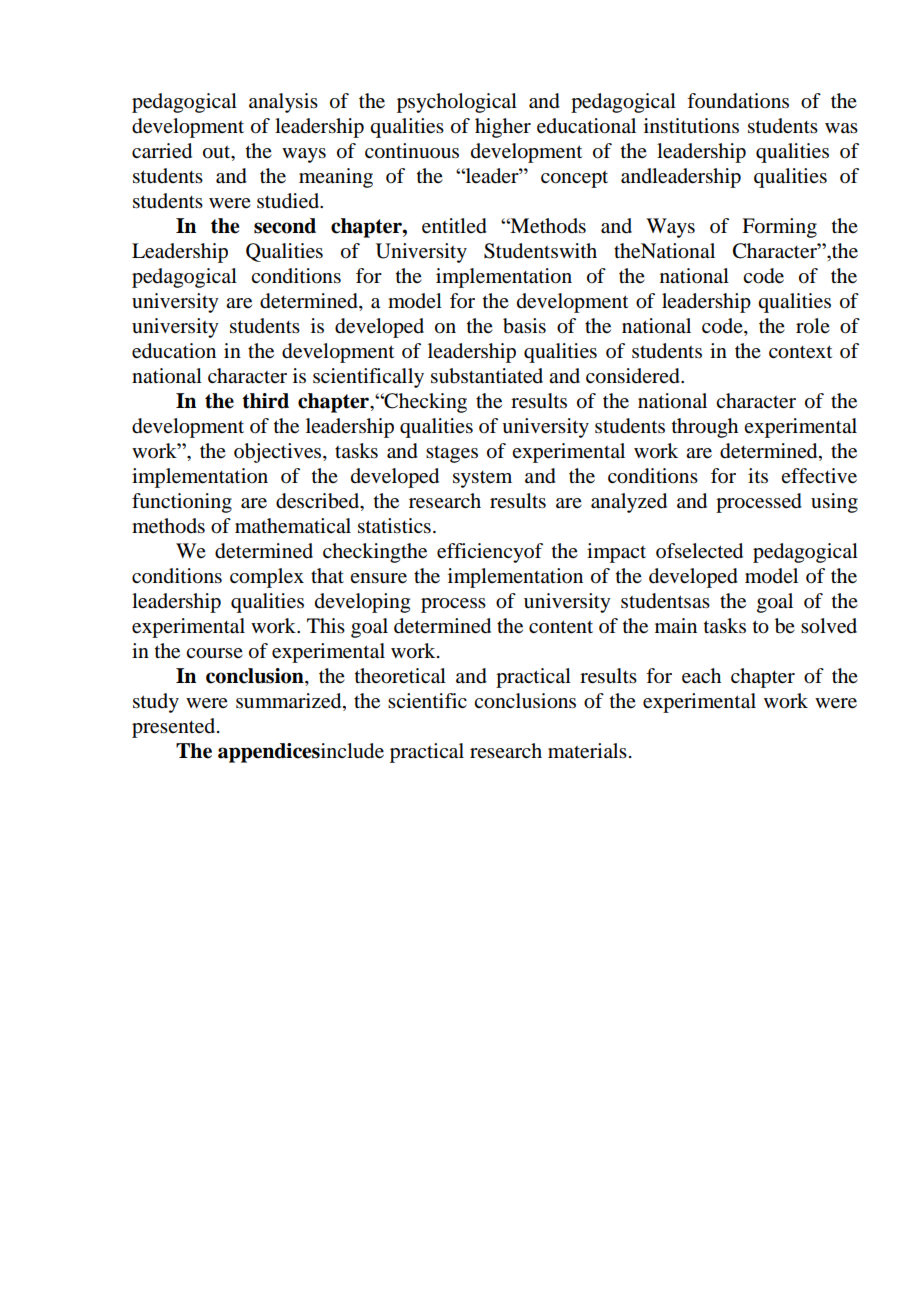  I want to click on foundations, so click(738, 101).
